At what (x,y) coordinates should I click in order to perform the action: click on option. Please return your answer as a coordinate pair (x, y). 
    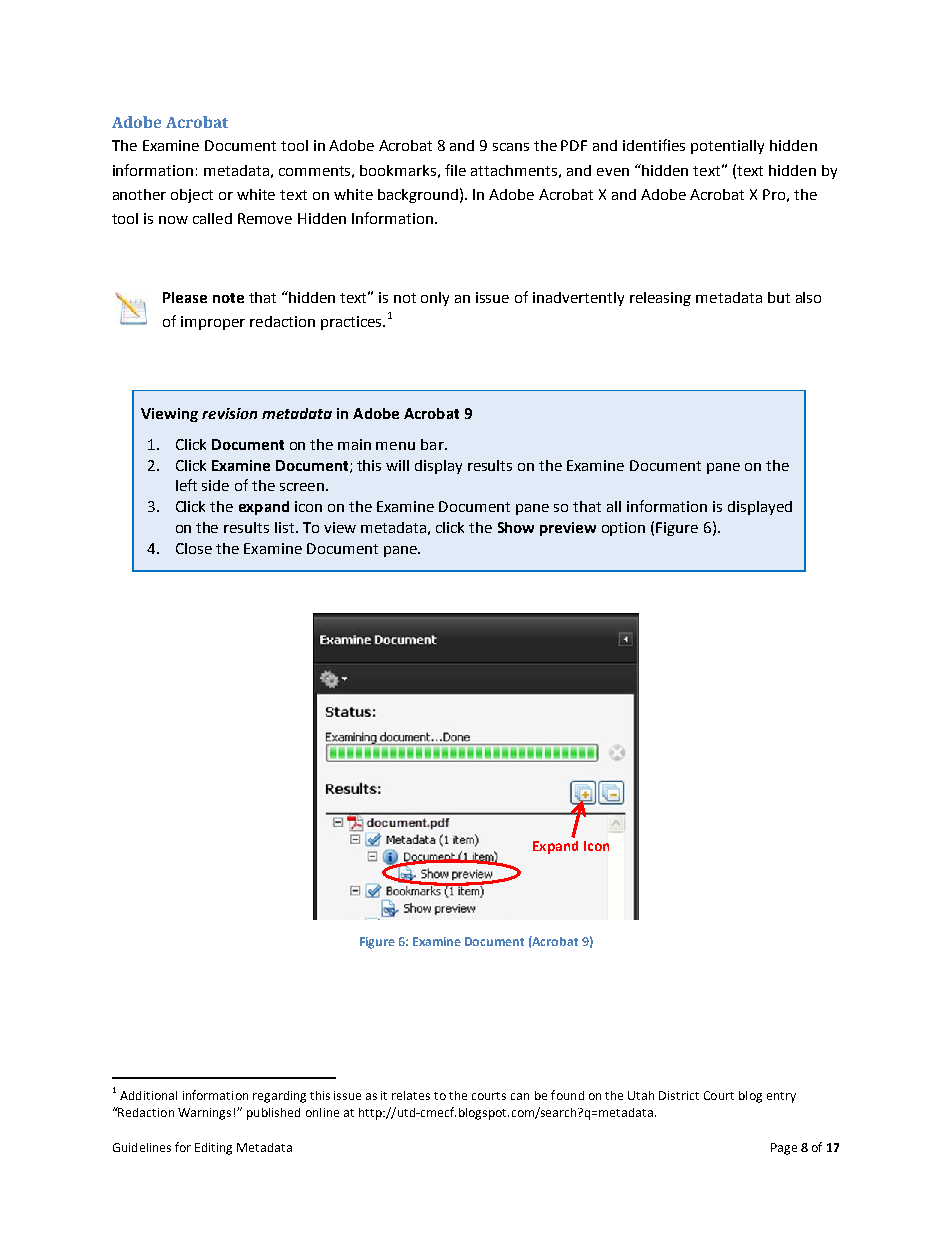
    Looking at the image, I should click on (623, 529).
